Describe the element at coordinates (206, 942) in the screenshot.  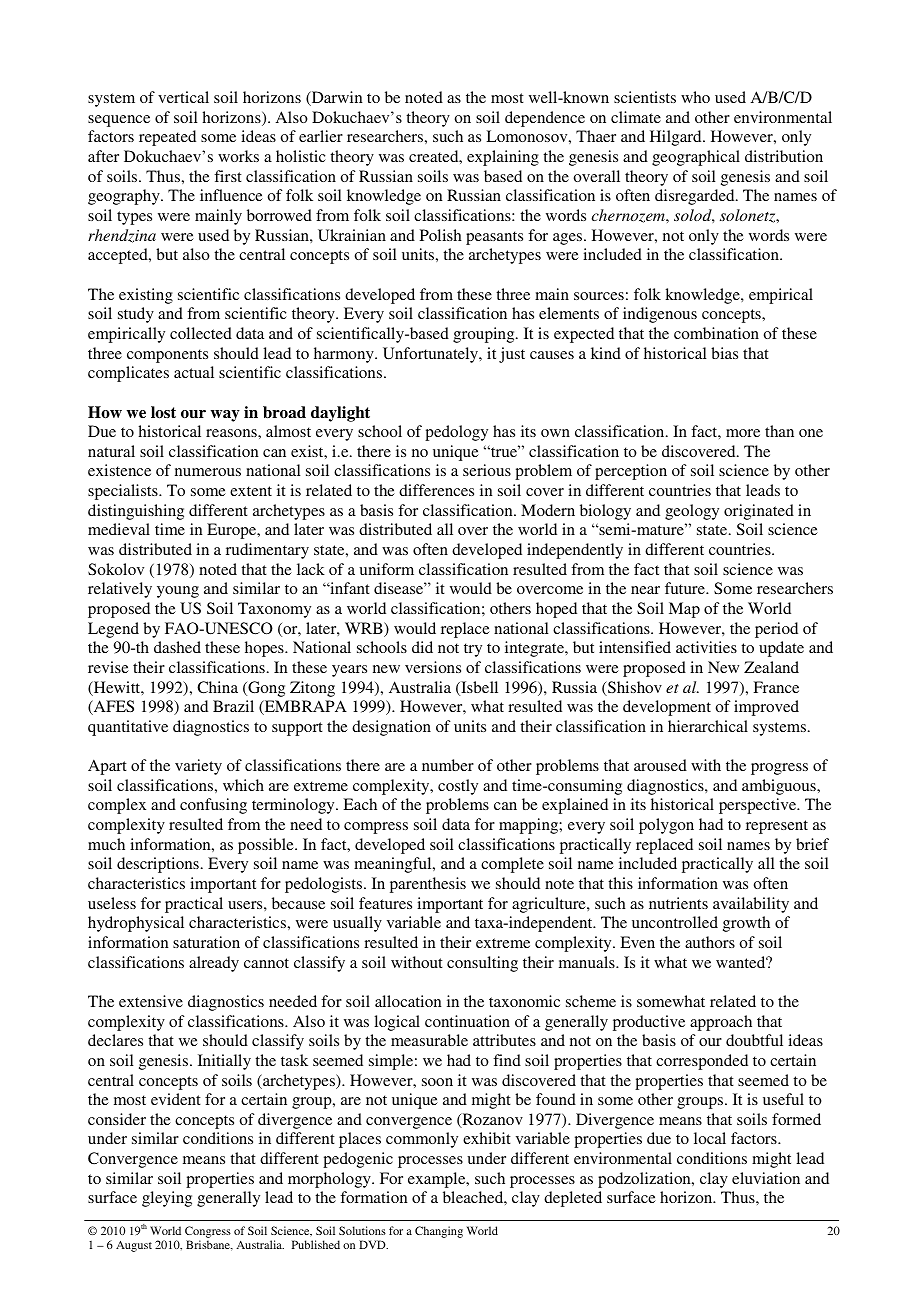
I see `saturation` at that location.
